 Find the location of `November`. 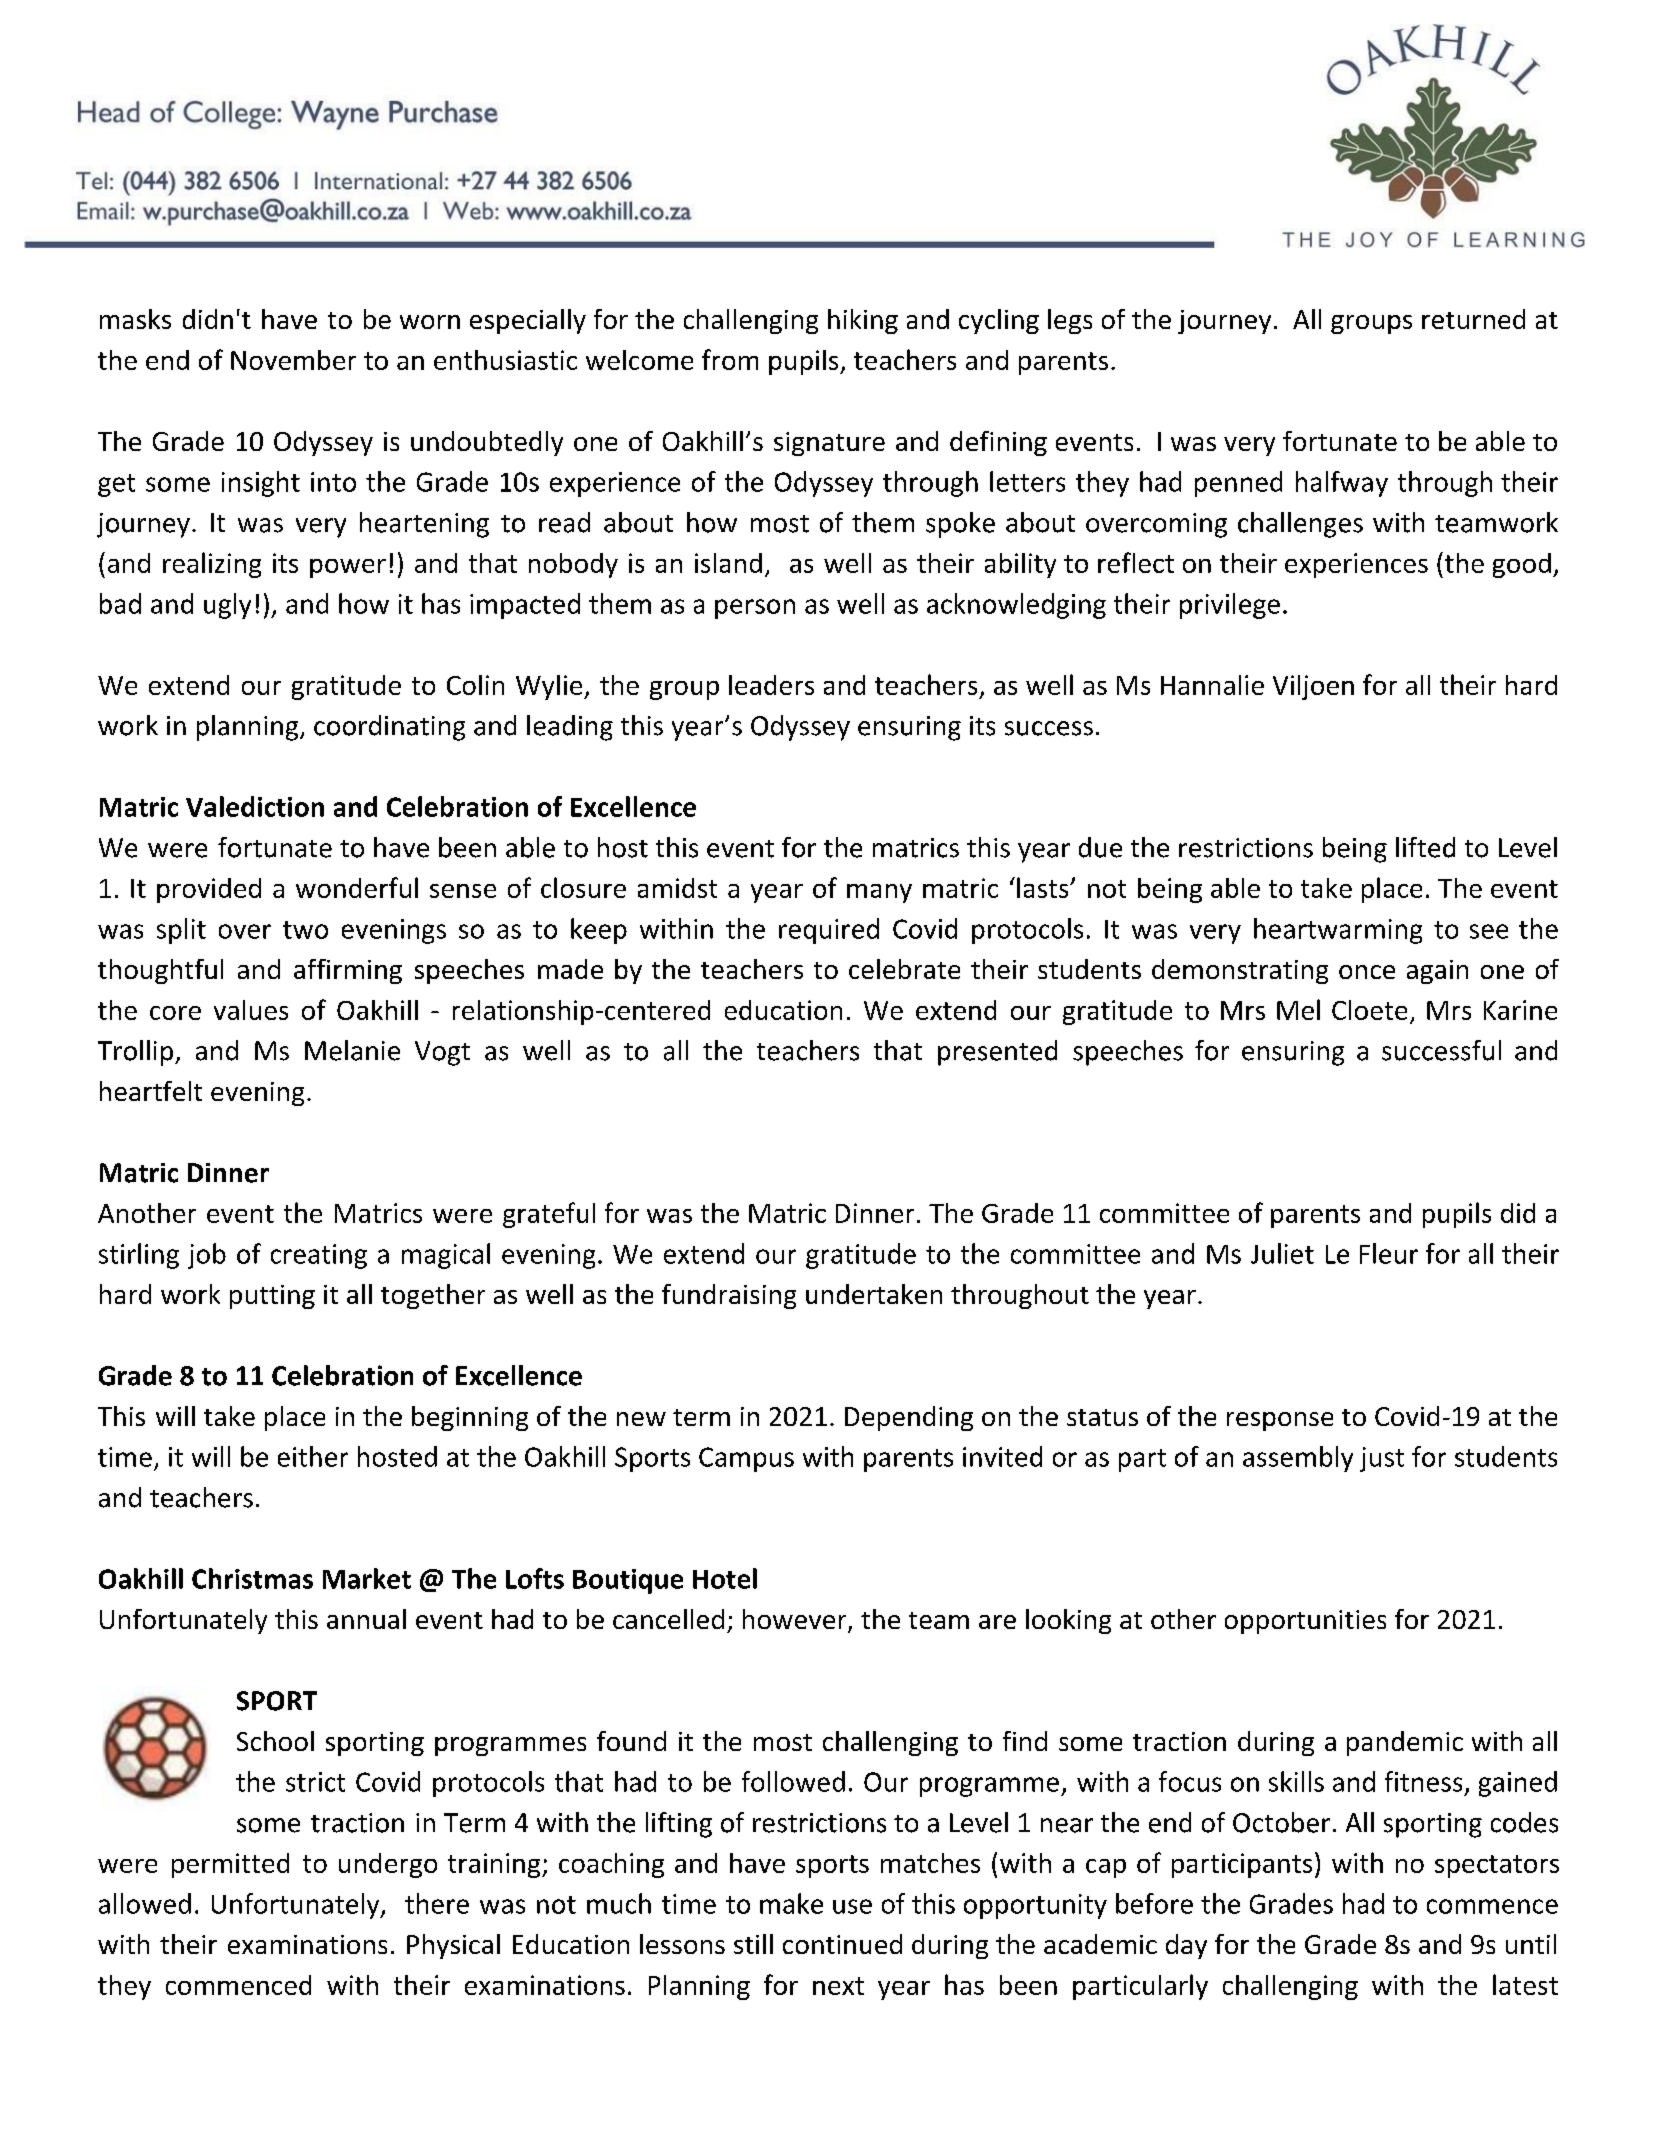

November is located at coordinates (293, 360).
